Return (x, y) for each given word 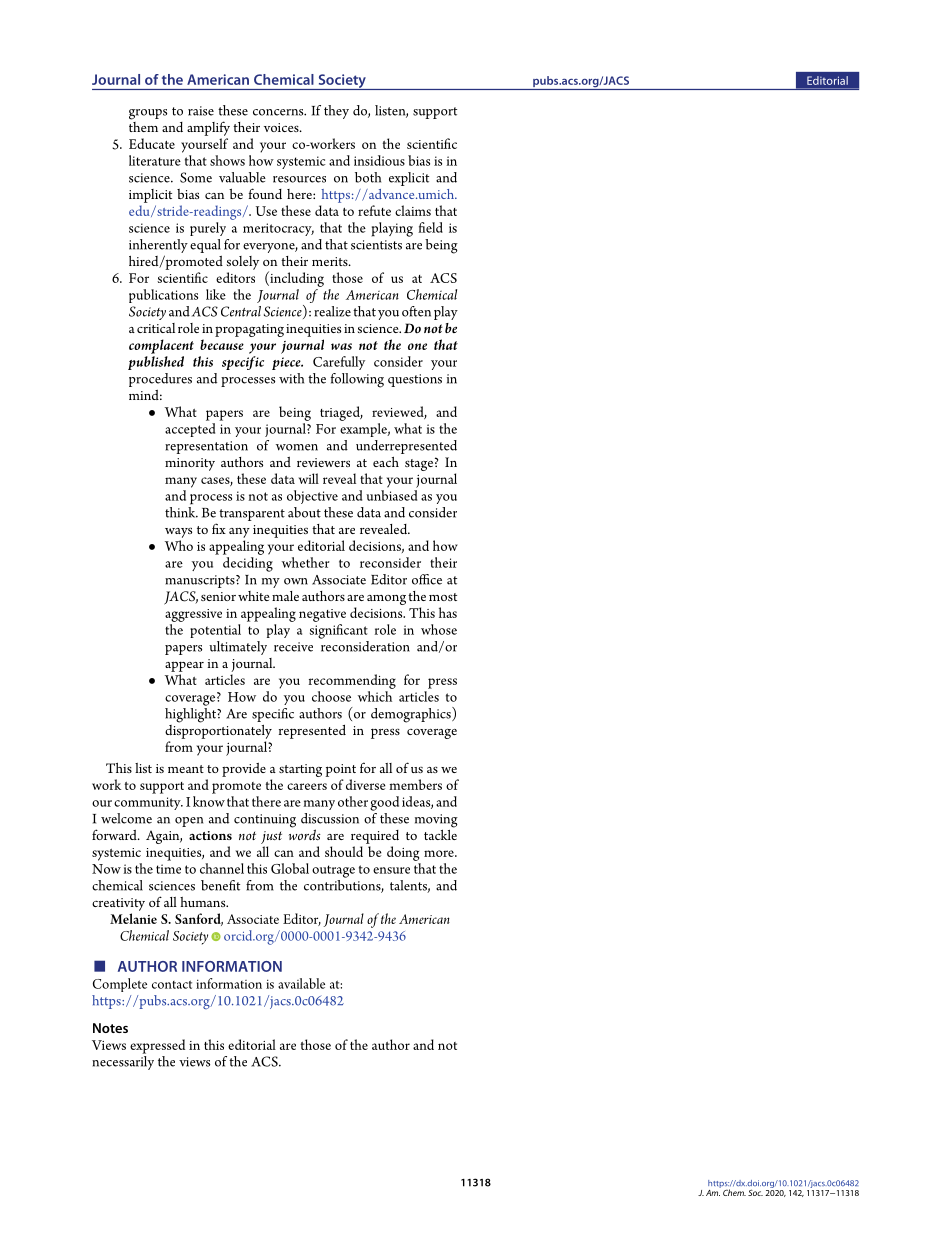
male (285, 596)
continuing (265, 821)
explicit (409, 179)
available (301, 983)
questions (415, 380)
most (443, 597)
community (148, 803)
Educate (152, 143)
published (156, 363)
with (291, 378)
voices (282, 127)
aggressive (193, 615)
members (415, 784)
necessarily (123, 1063)
